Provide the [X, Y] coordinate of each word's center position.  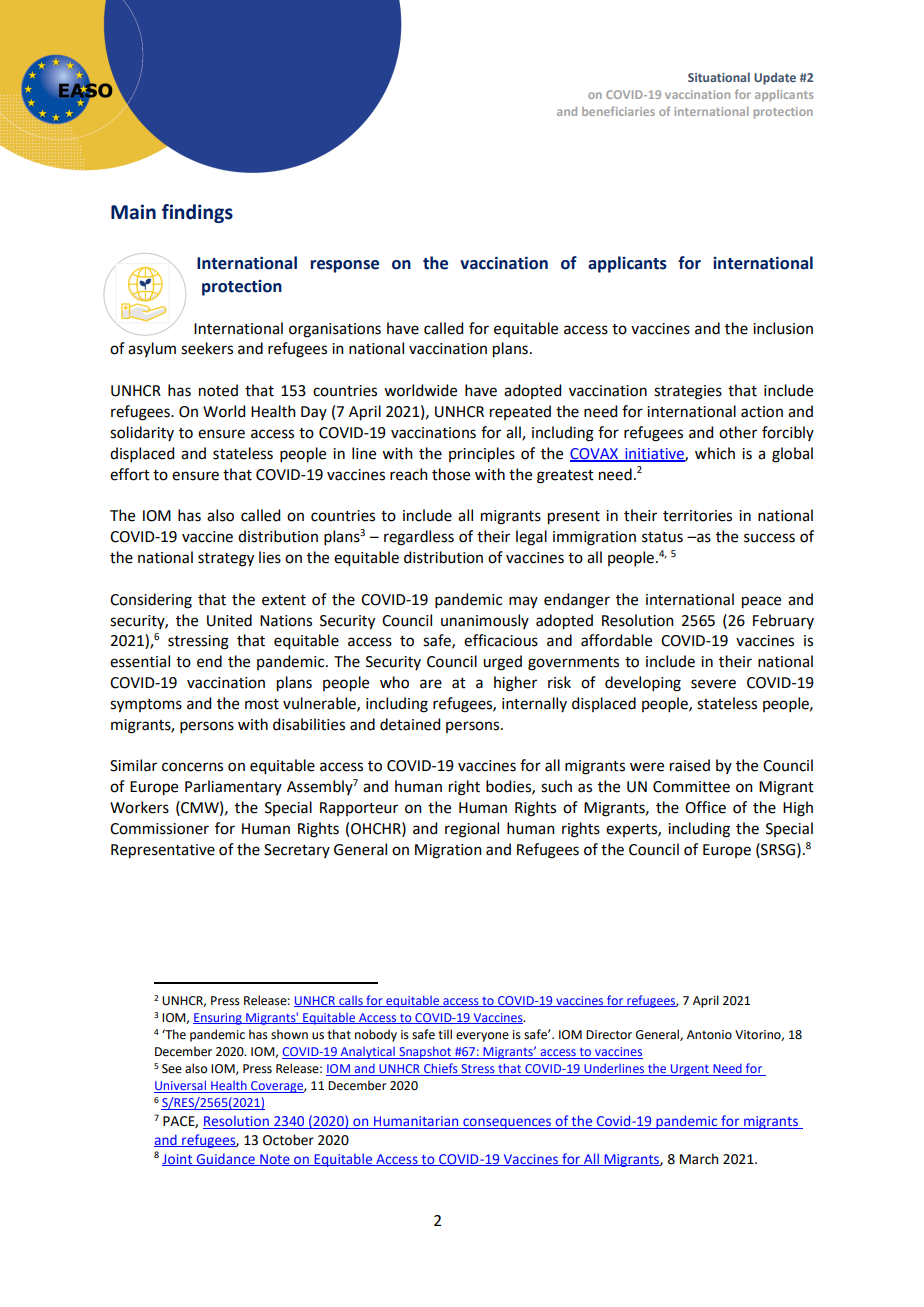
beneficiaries [618, 111]
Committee [691, 787]
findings [197, 213]
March [699, 1159]
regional [472, 830]
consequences [507, 1123]
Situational [719, 77]
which [715, 453]
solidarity [142, 433]
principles [482, 455]
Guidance [225, 1159]
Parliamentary [233, 787]
